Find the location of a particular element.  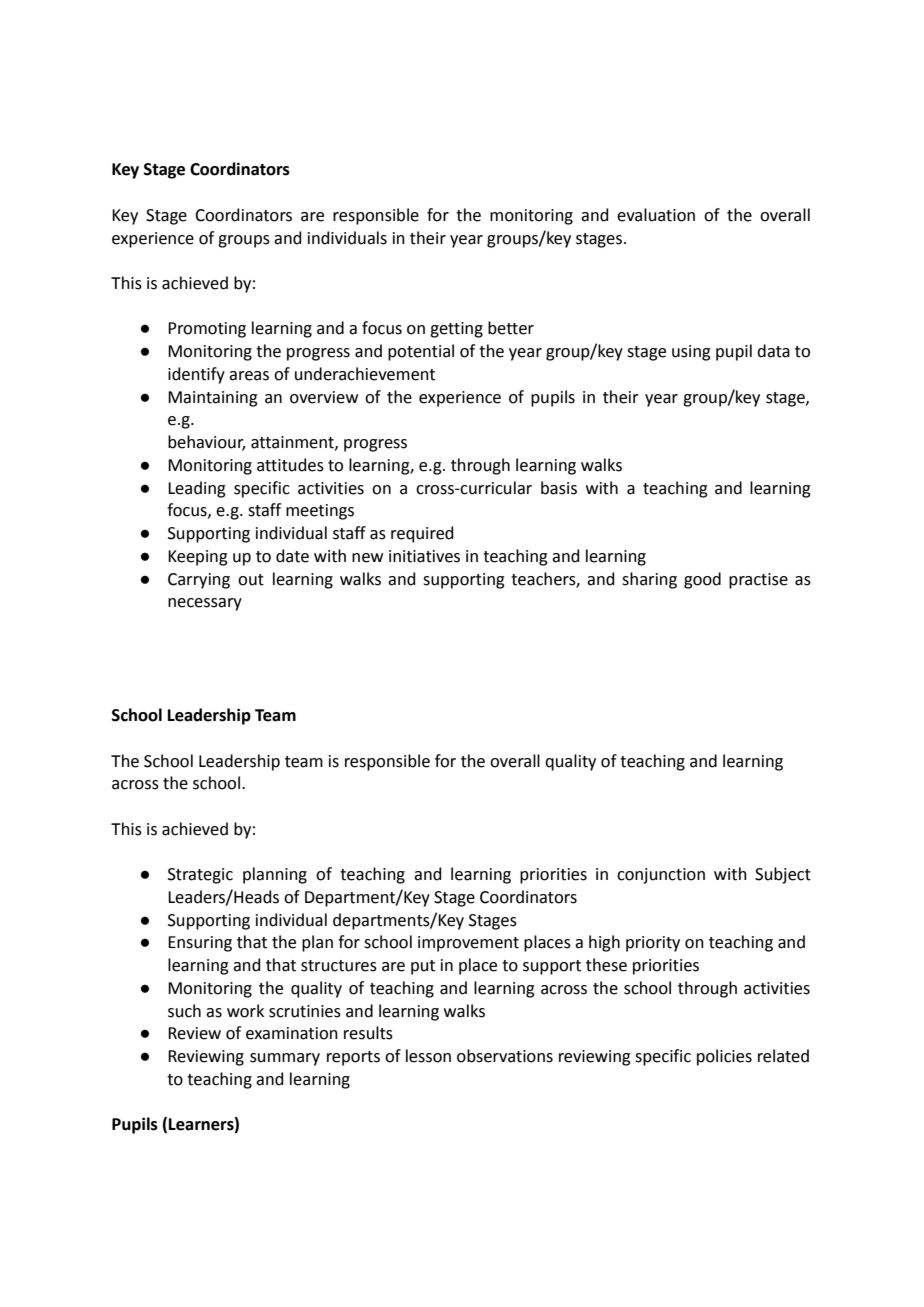

evaluation is located at coordinates (656, 215).
